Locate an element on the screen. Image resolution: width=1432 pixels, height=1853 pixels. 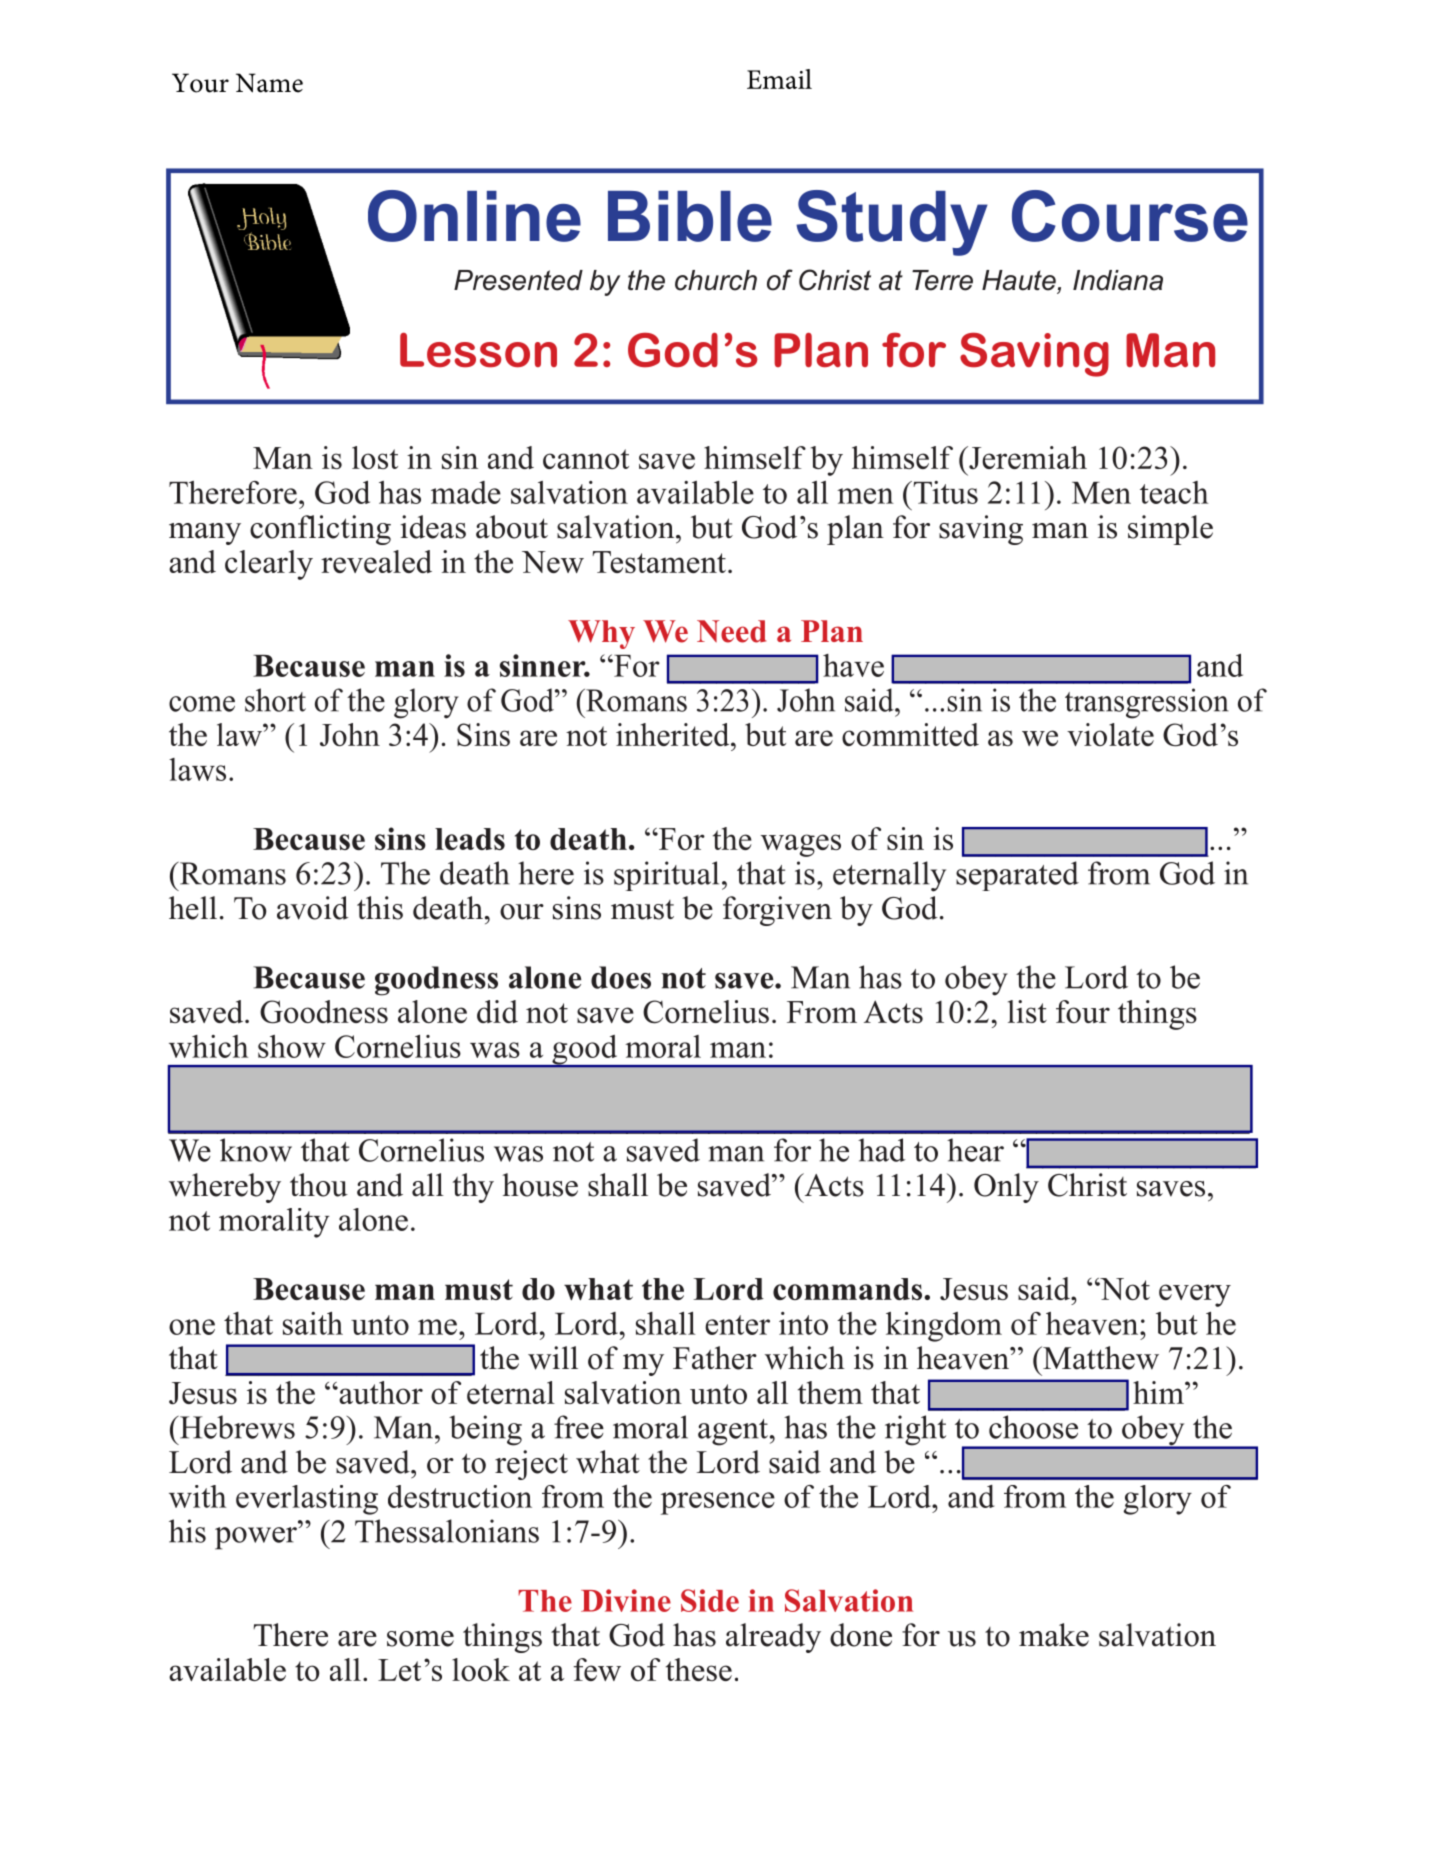
hear is located at coordinates (975, 1150).
